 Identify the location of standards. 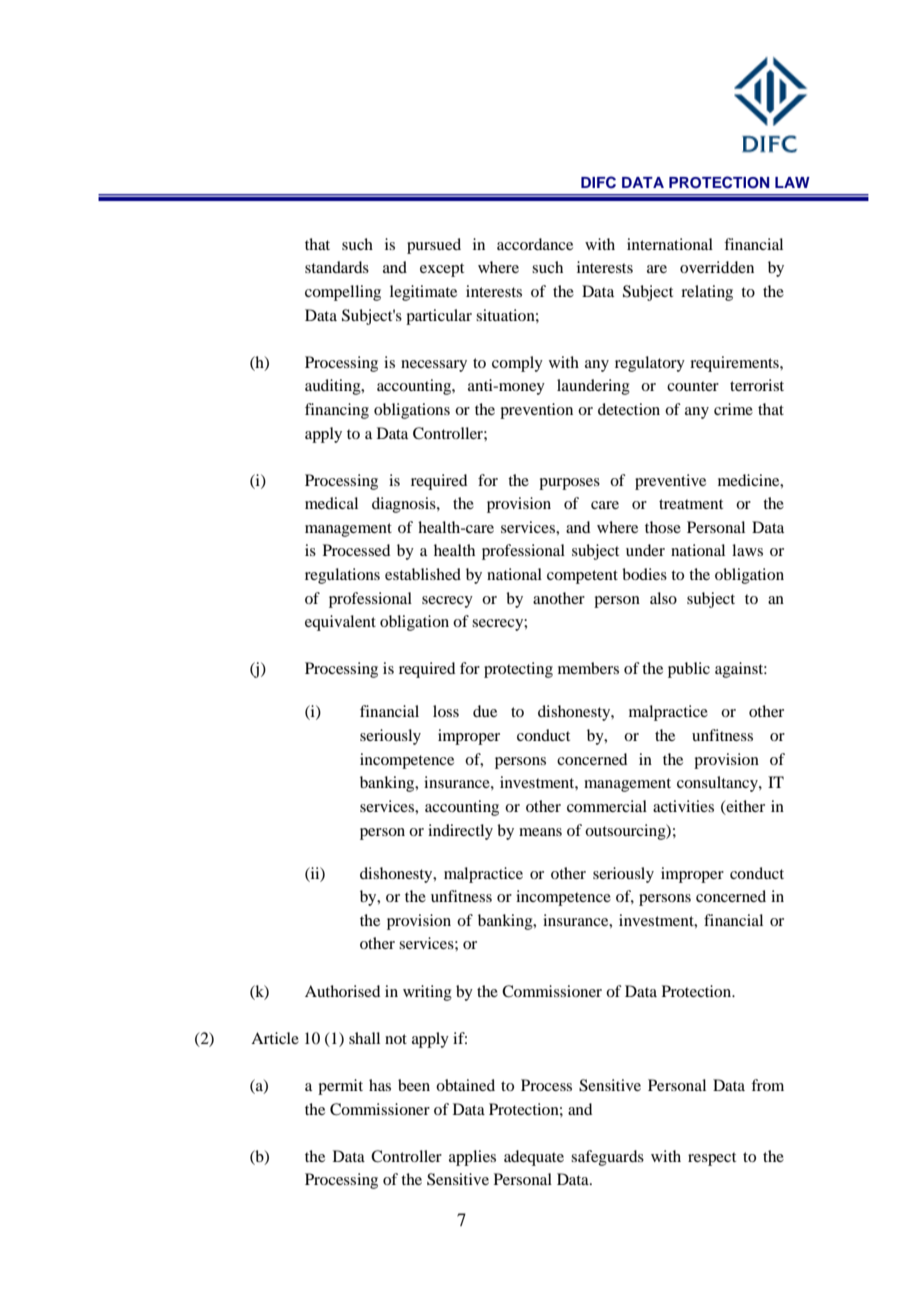
(337, 267).
